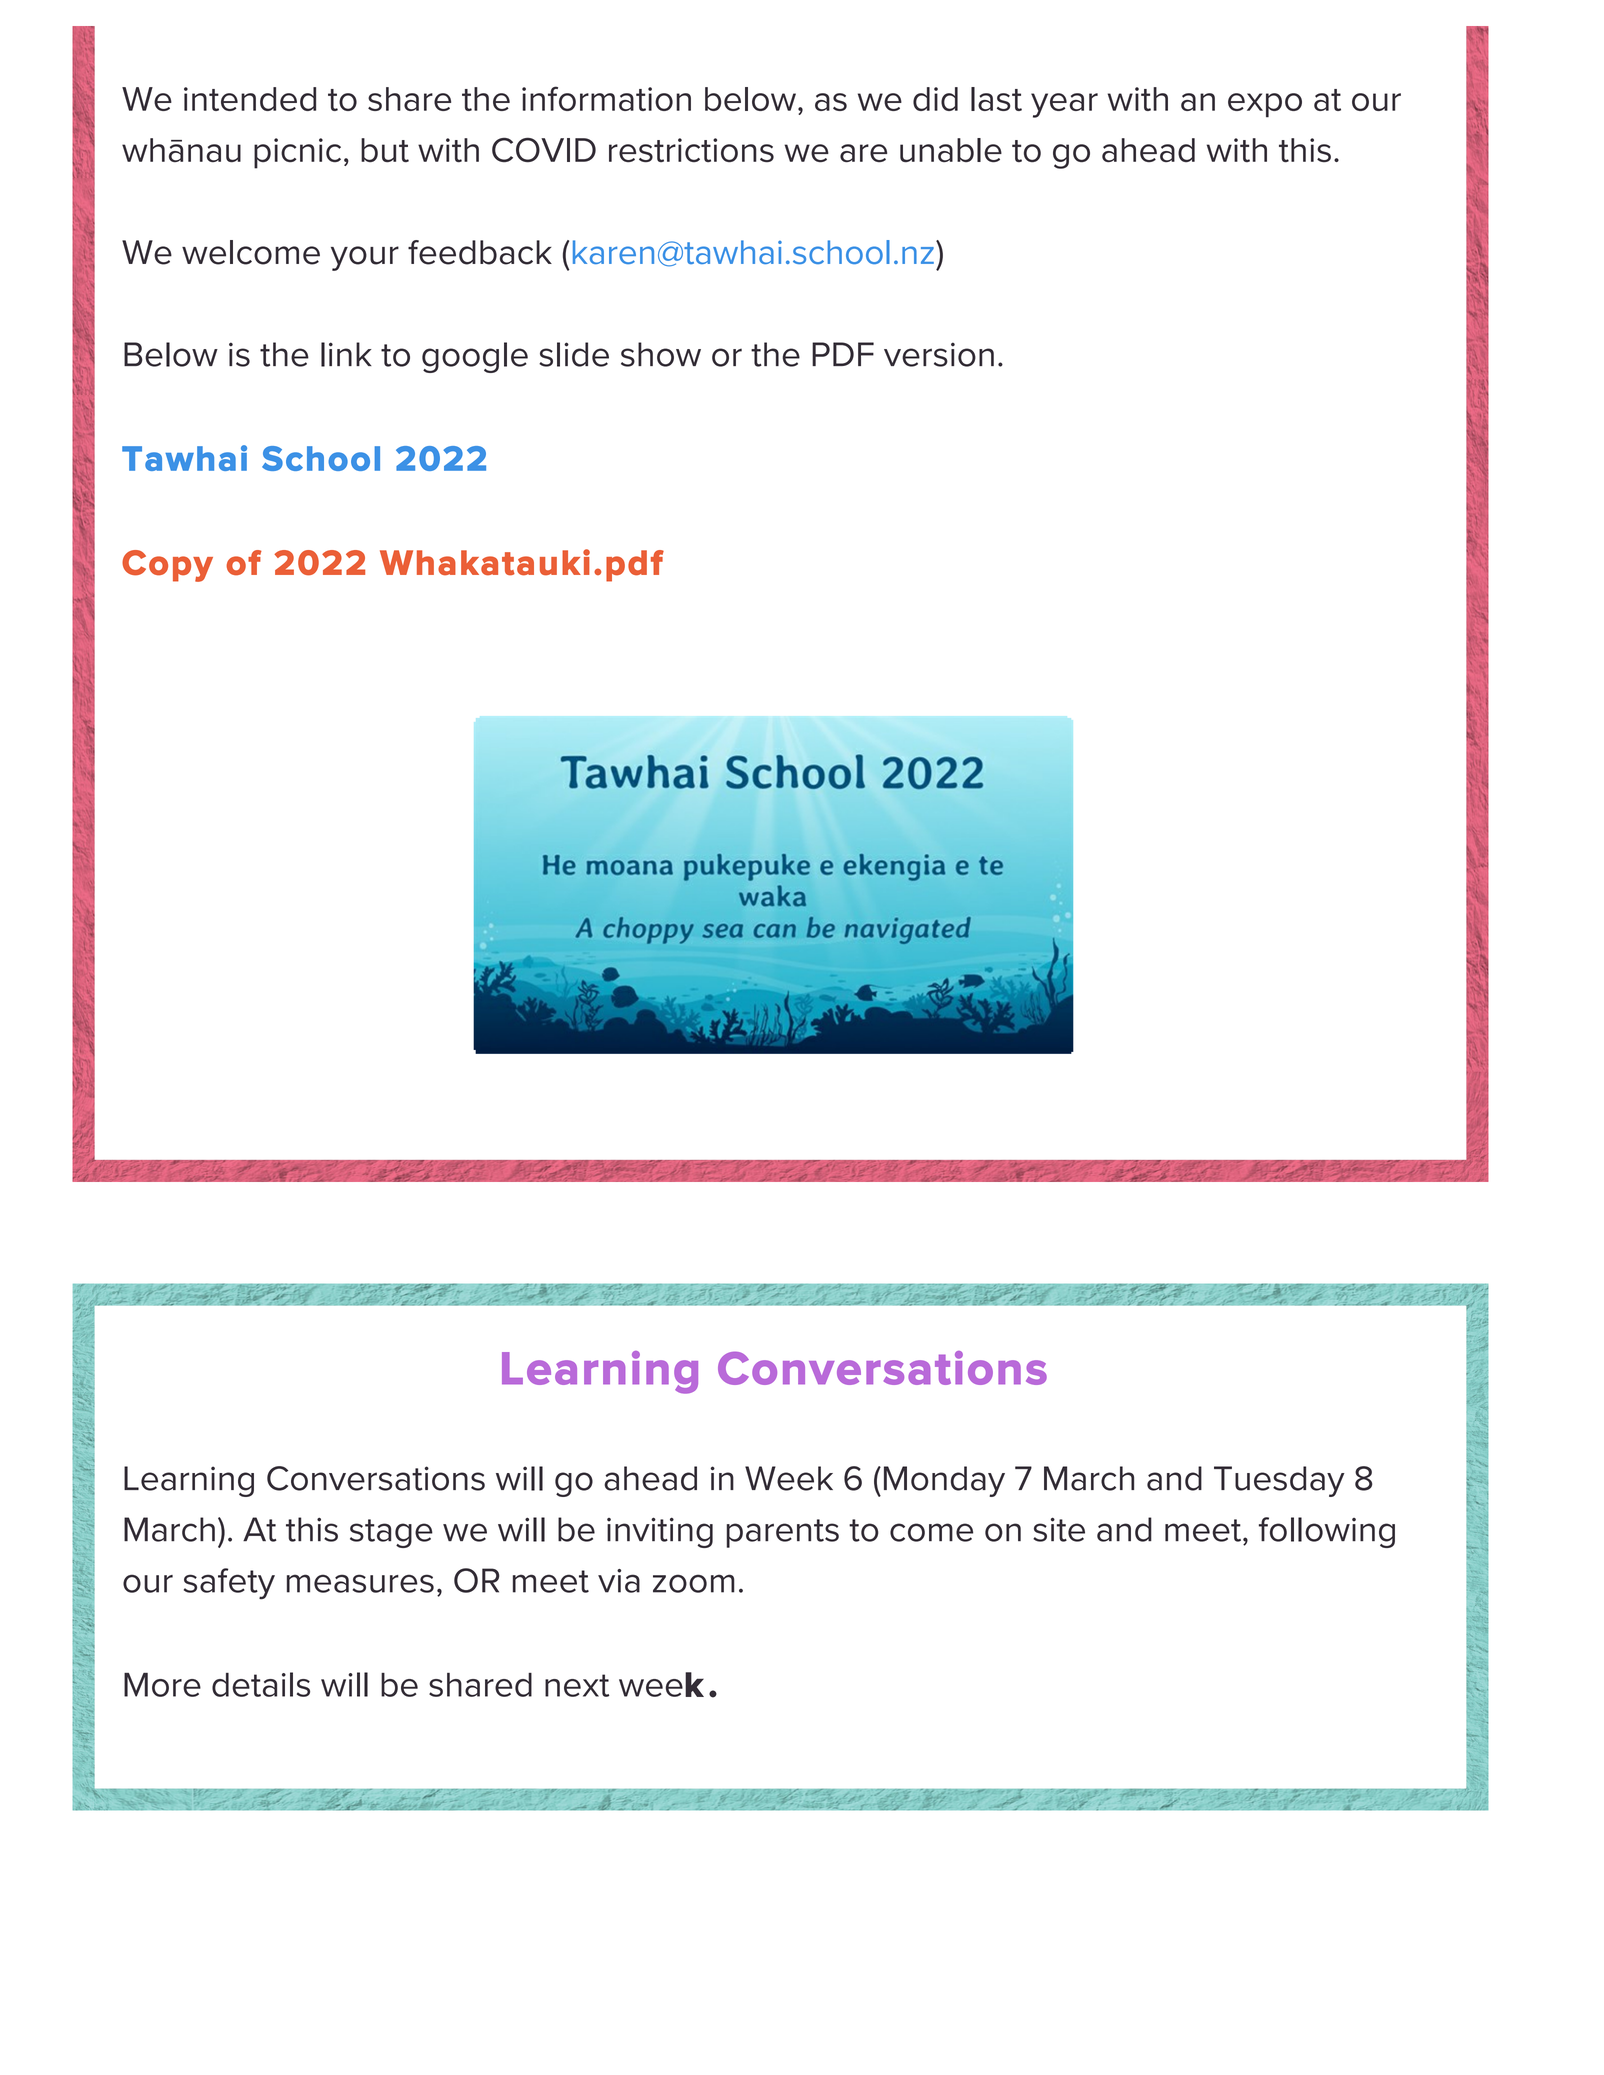 This page has width=1604, height=2075. What do you see at coordinates (261, 1684) in the page?
I see `details` at bounding box center [261, 1684].
